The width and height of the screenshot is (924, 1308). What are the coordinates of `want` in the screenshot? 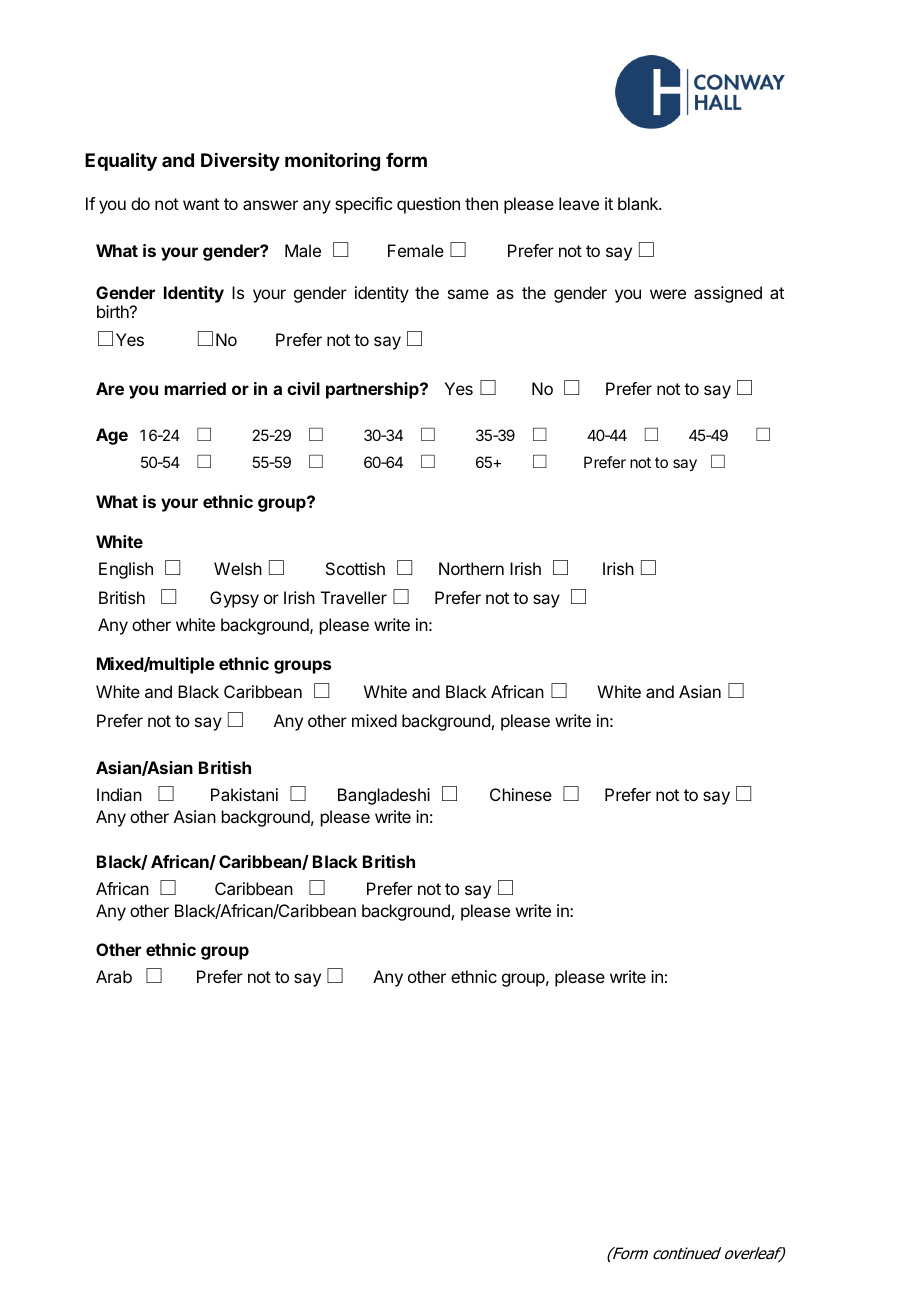 It's located at (201, 204).
